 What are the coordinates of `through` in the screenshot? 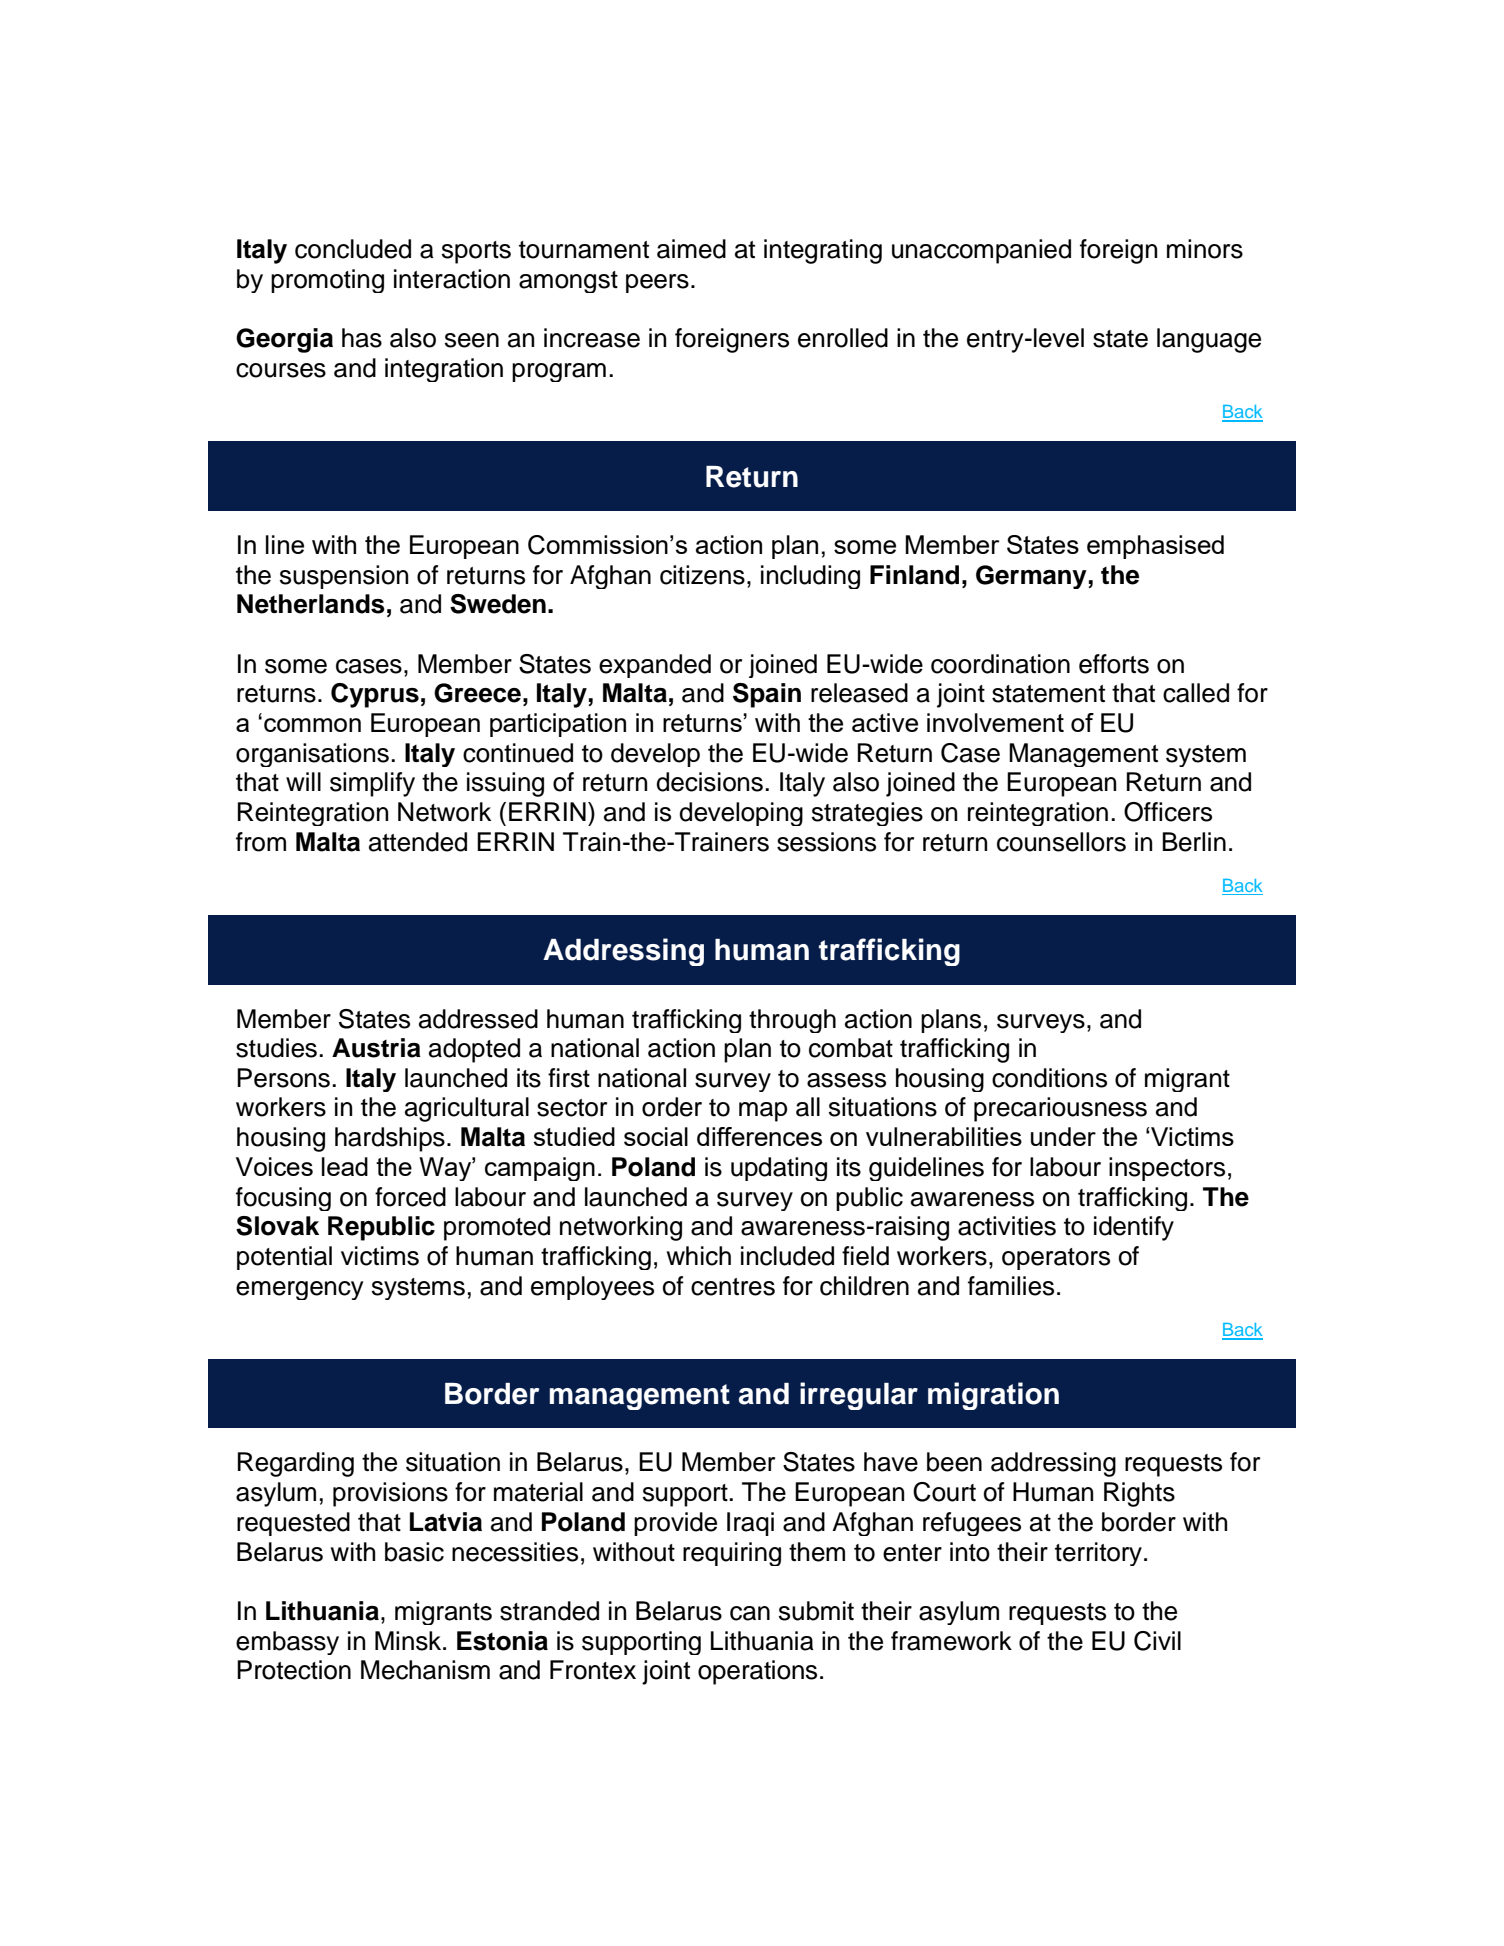 It's located at (792, 1021).
